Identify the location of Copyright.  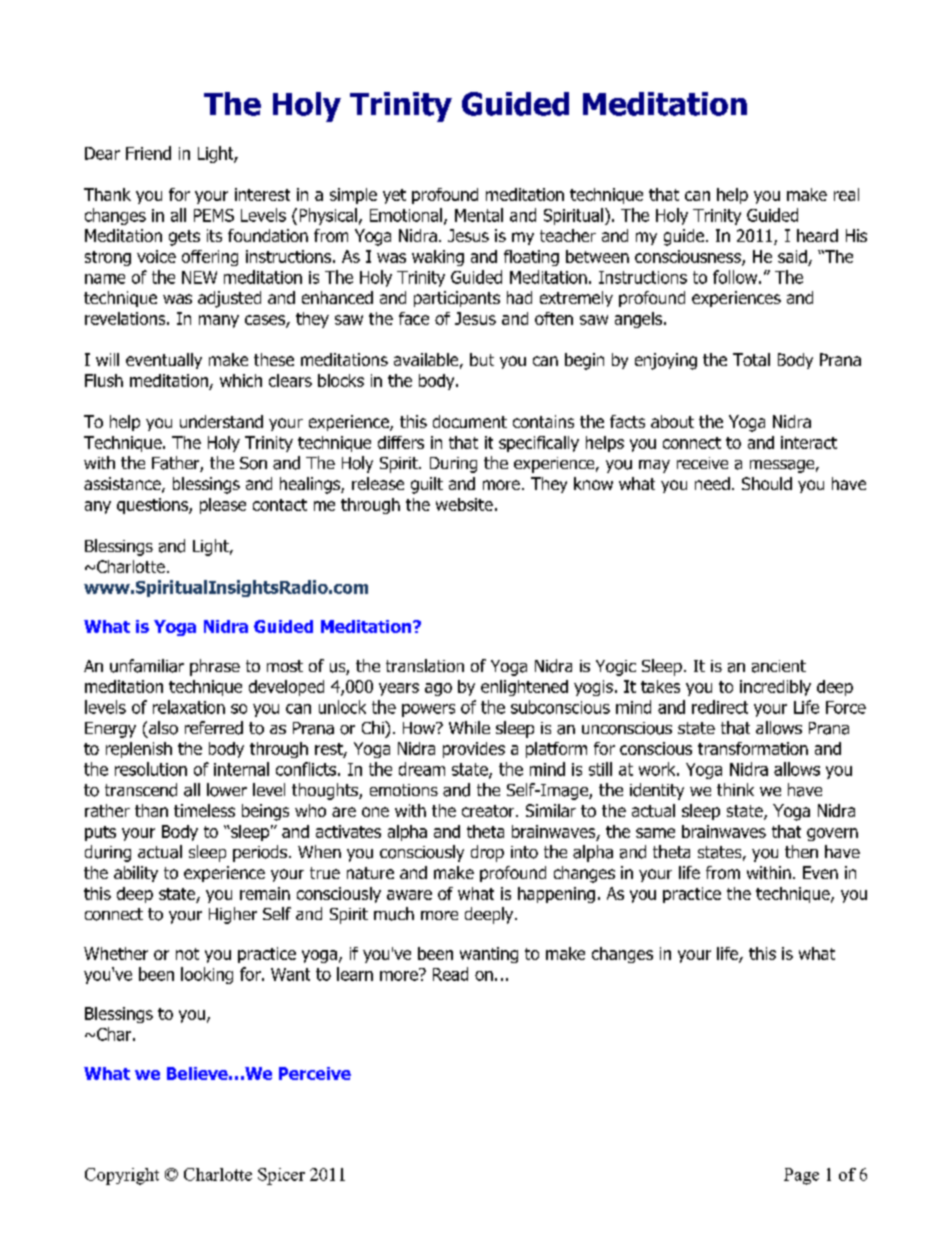
(122, 1176).
